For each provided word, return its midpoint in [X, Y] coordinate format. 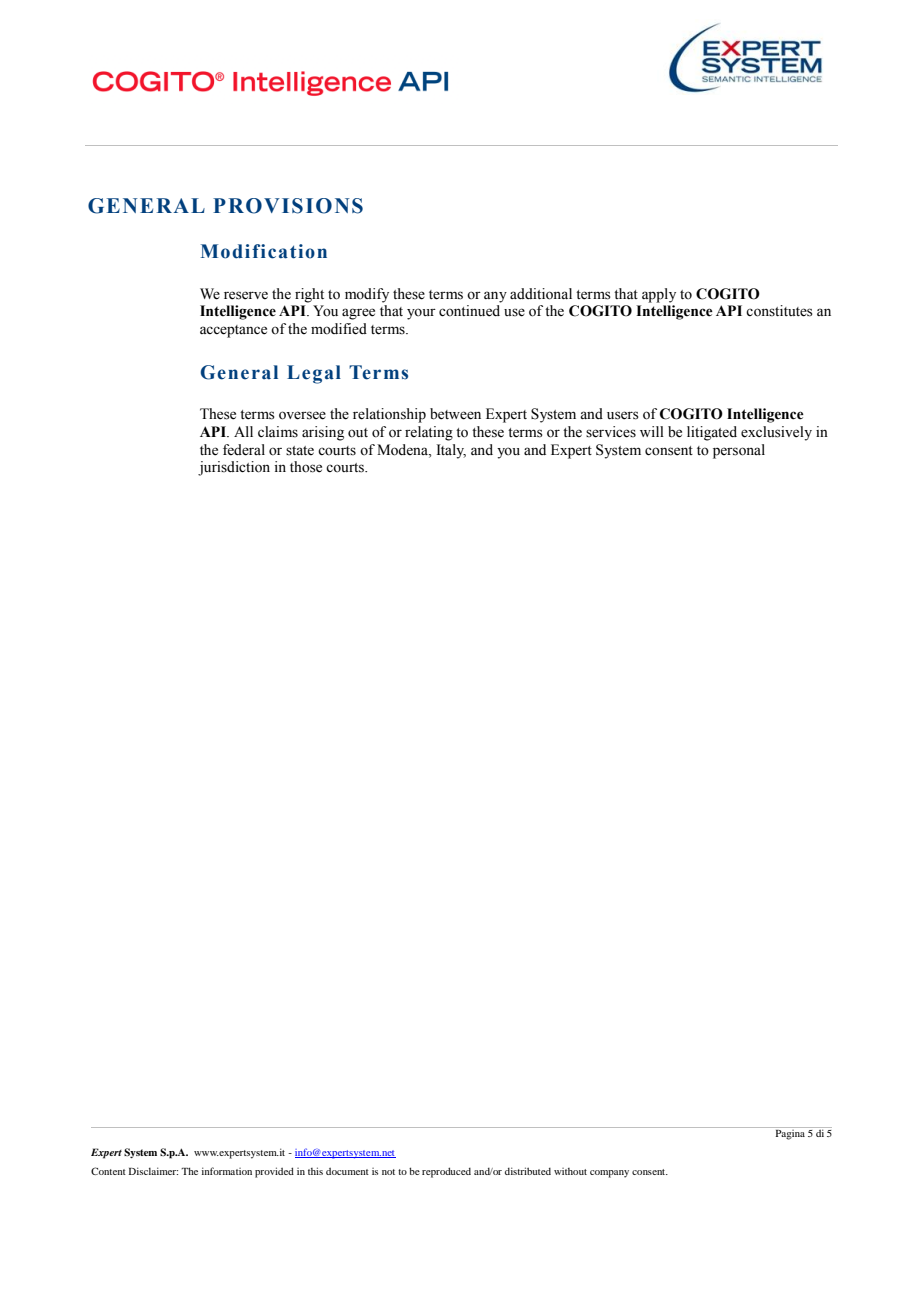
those [306, 467]
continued [469, 311]
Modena [403, 450]
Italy [451, 451]
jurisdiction [234, 468]
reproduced [446, 1172]
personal [739, 451]
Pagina [790, 1133]
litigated [712, 433]
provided [274, 1172]
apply [659, 295]
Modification [264, 251]
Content [108, 1171]
